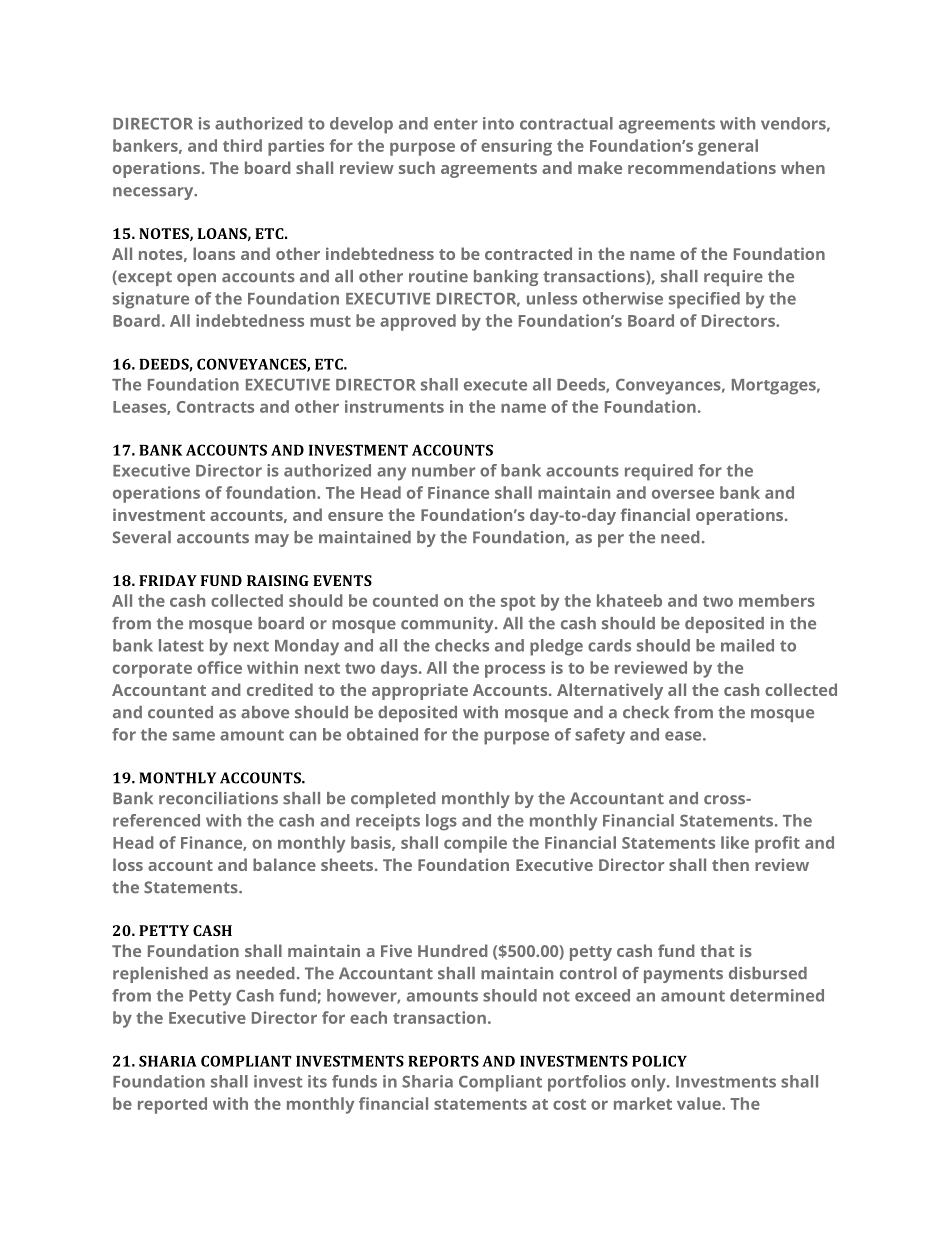  What do you see at coordinates (448, 625) in the screenshot?
I see `community` at bounding box center [448, 625].
